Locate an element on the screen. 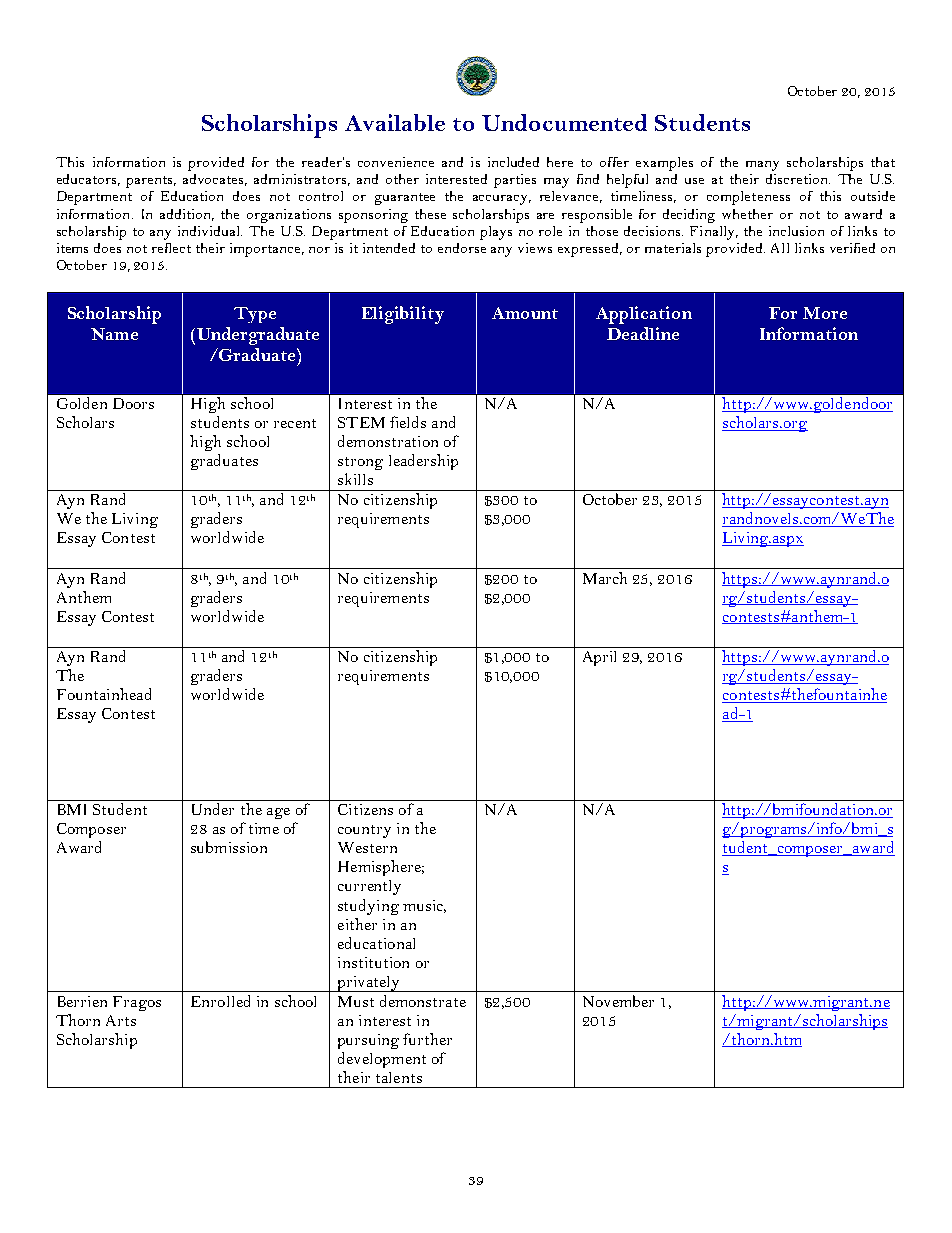 This screenshot has width=952, height=1233. demonstrate is located at coordinates (423, 1001).
